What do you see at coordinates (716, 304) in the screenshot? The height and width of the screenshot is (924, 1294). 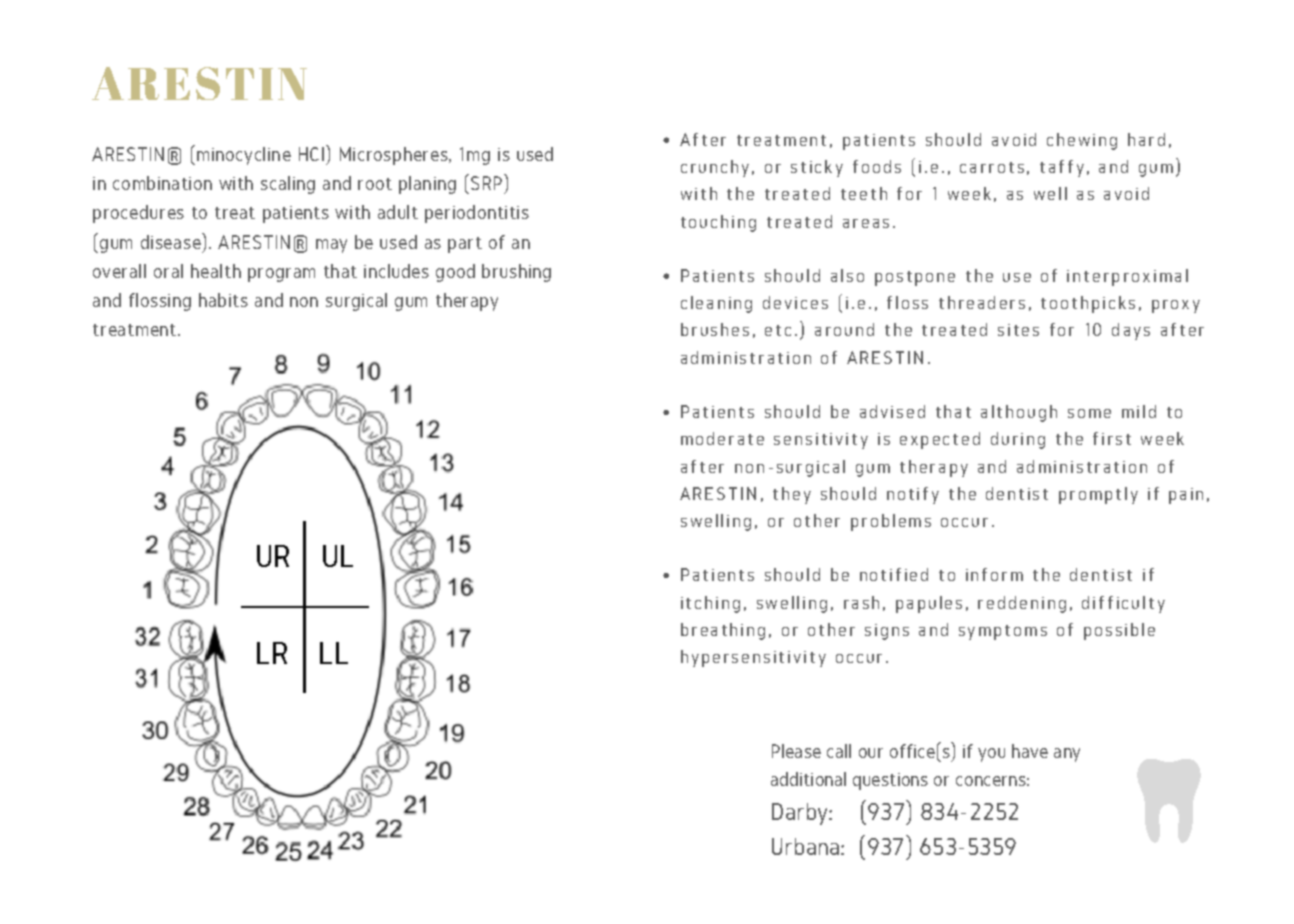 I see `cleaning` at bounding box center [716, 304].
